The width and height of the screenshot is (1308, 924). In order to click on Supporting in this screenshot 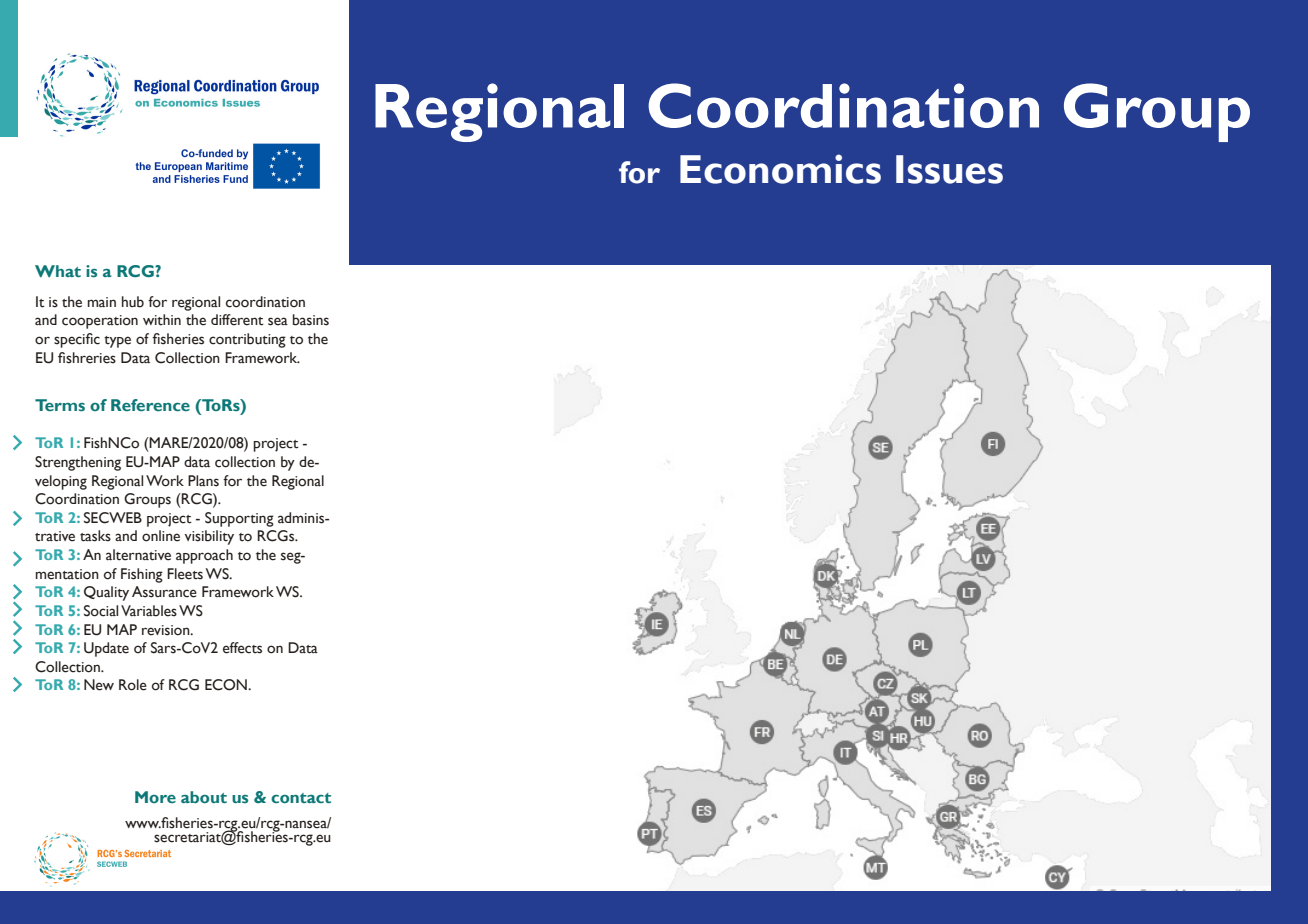, I will do `click(239, 519)`.
